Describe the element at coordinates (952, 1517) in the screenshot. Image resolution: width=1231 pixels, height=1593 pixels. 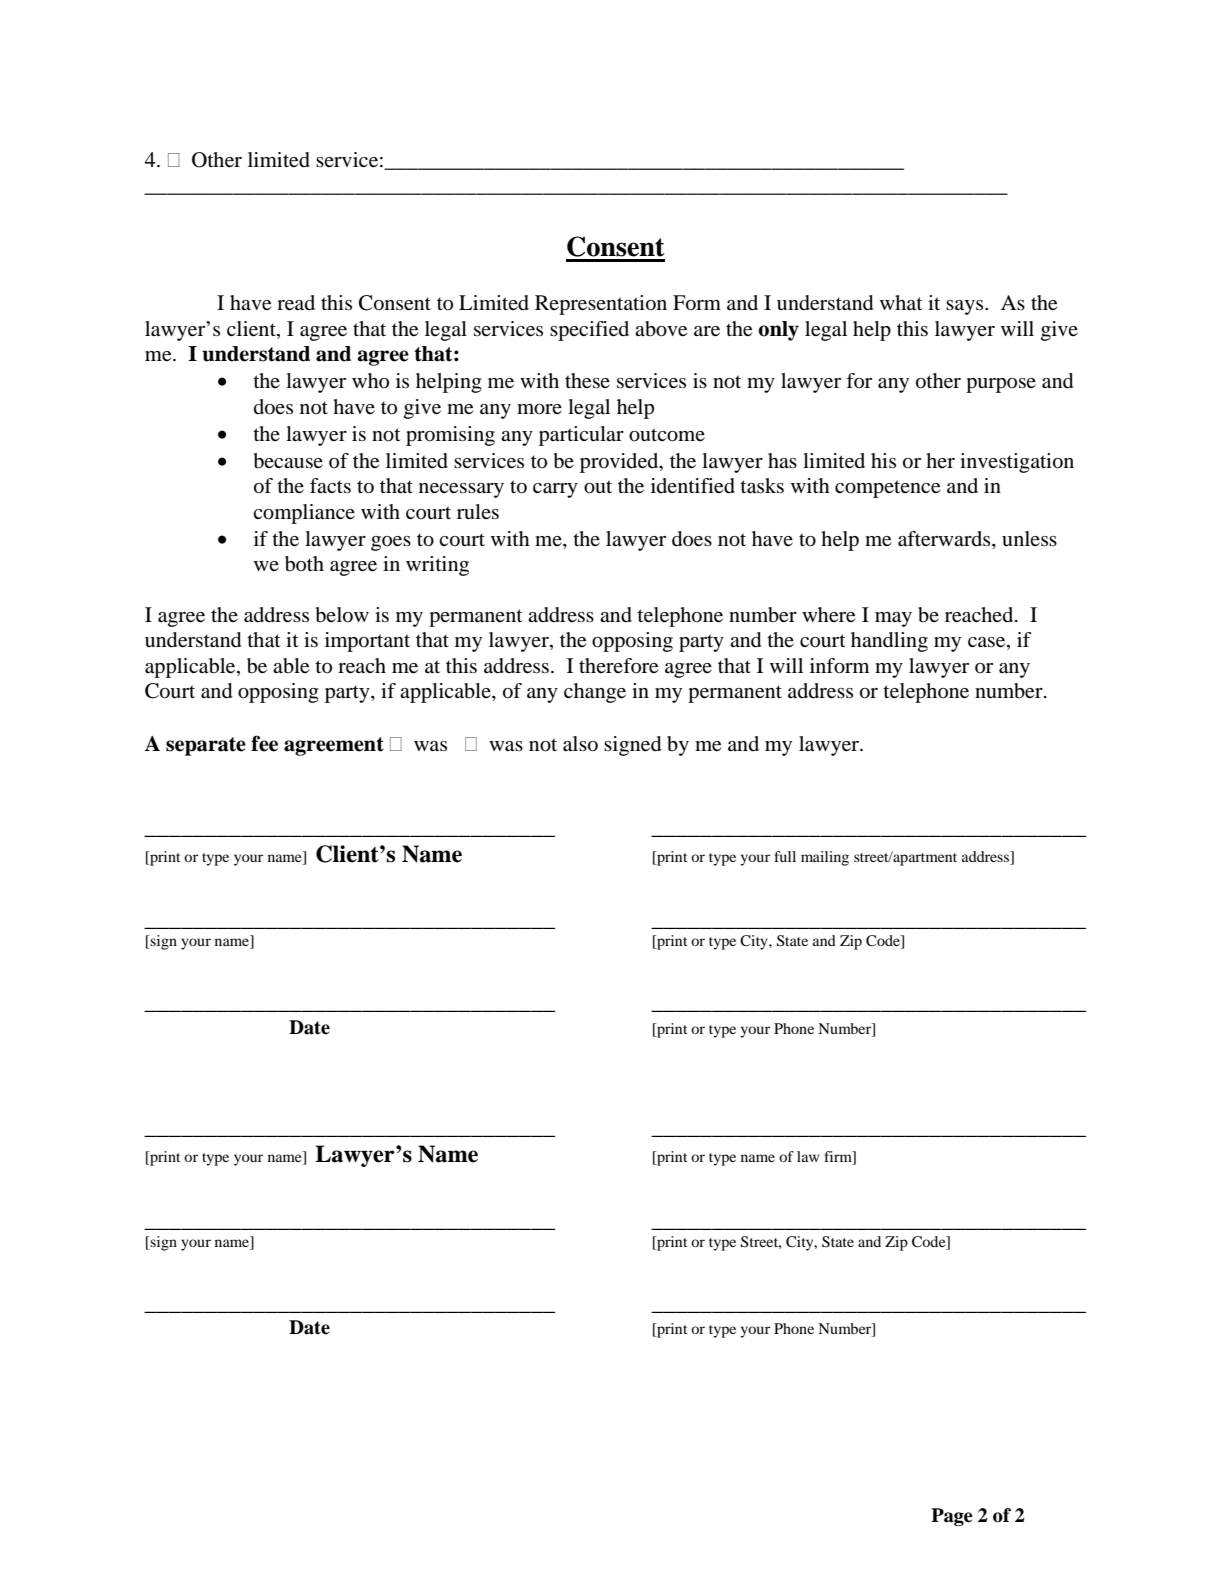
I see `Page` at that location.
